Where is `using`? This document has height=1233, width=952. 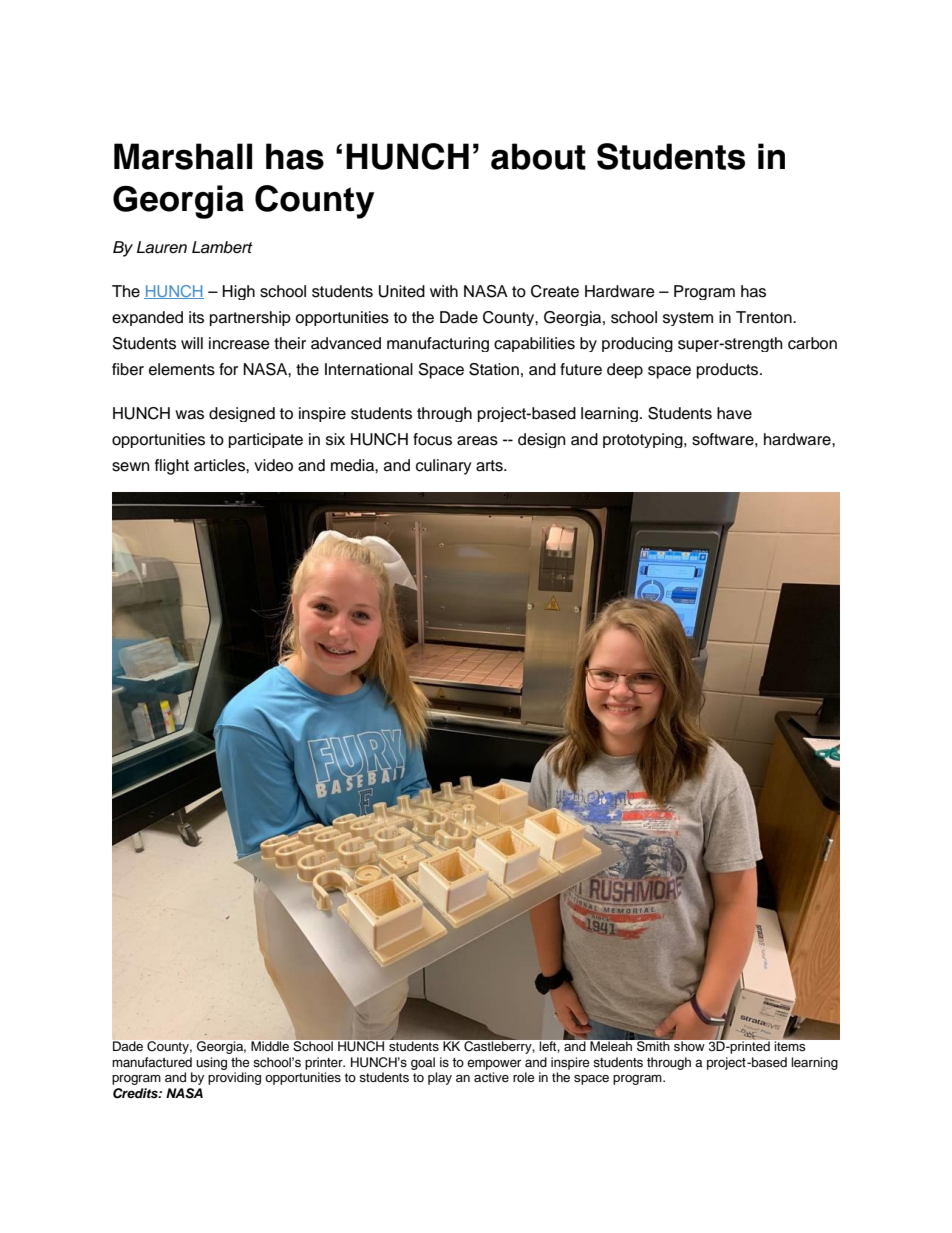 using is located at coordinates (211, 1063).
